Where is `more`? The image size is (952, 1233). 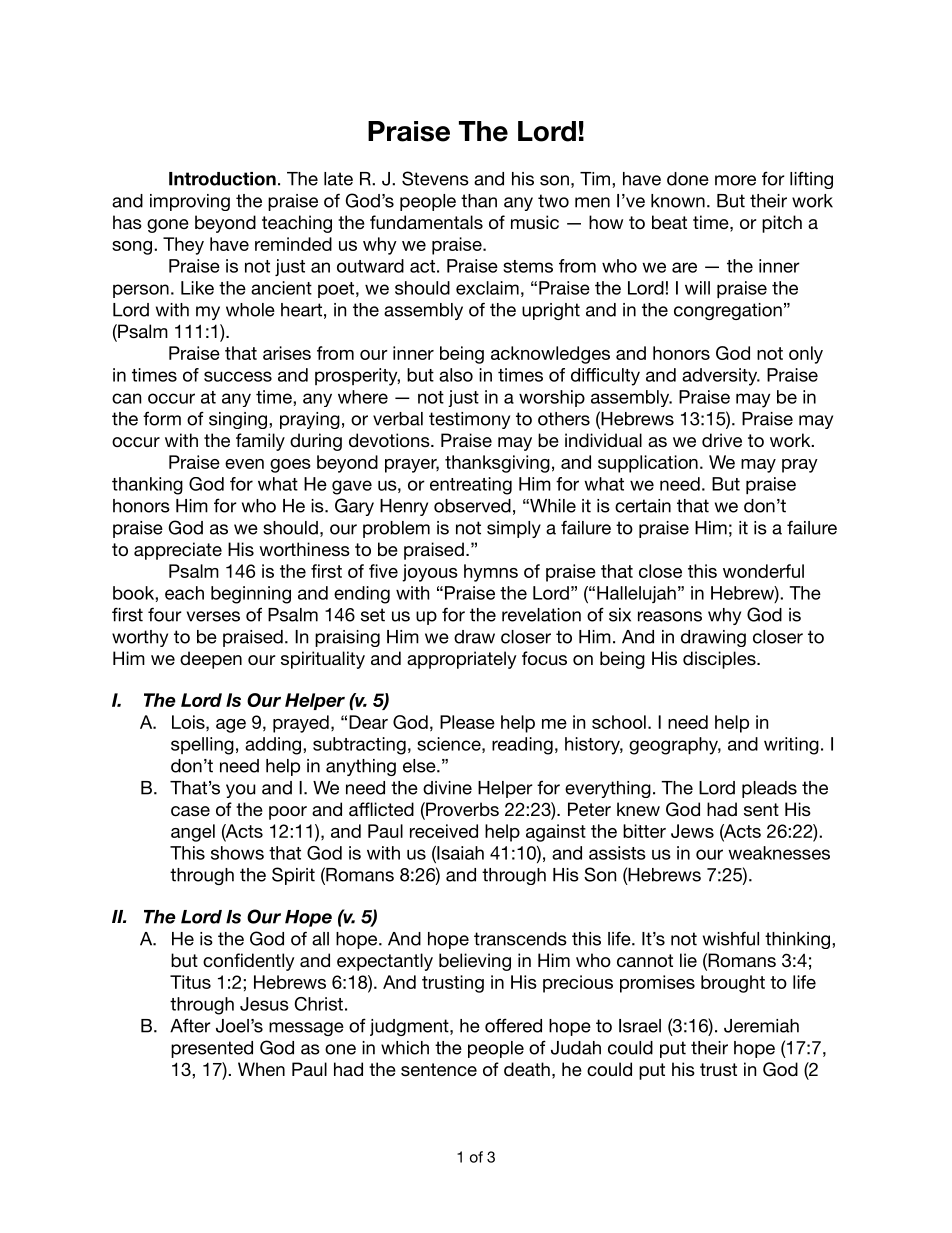
more is located at coordinates (735, 180).
